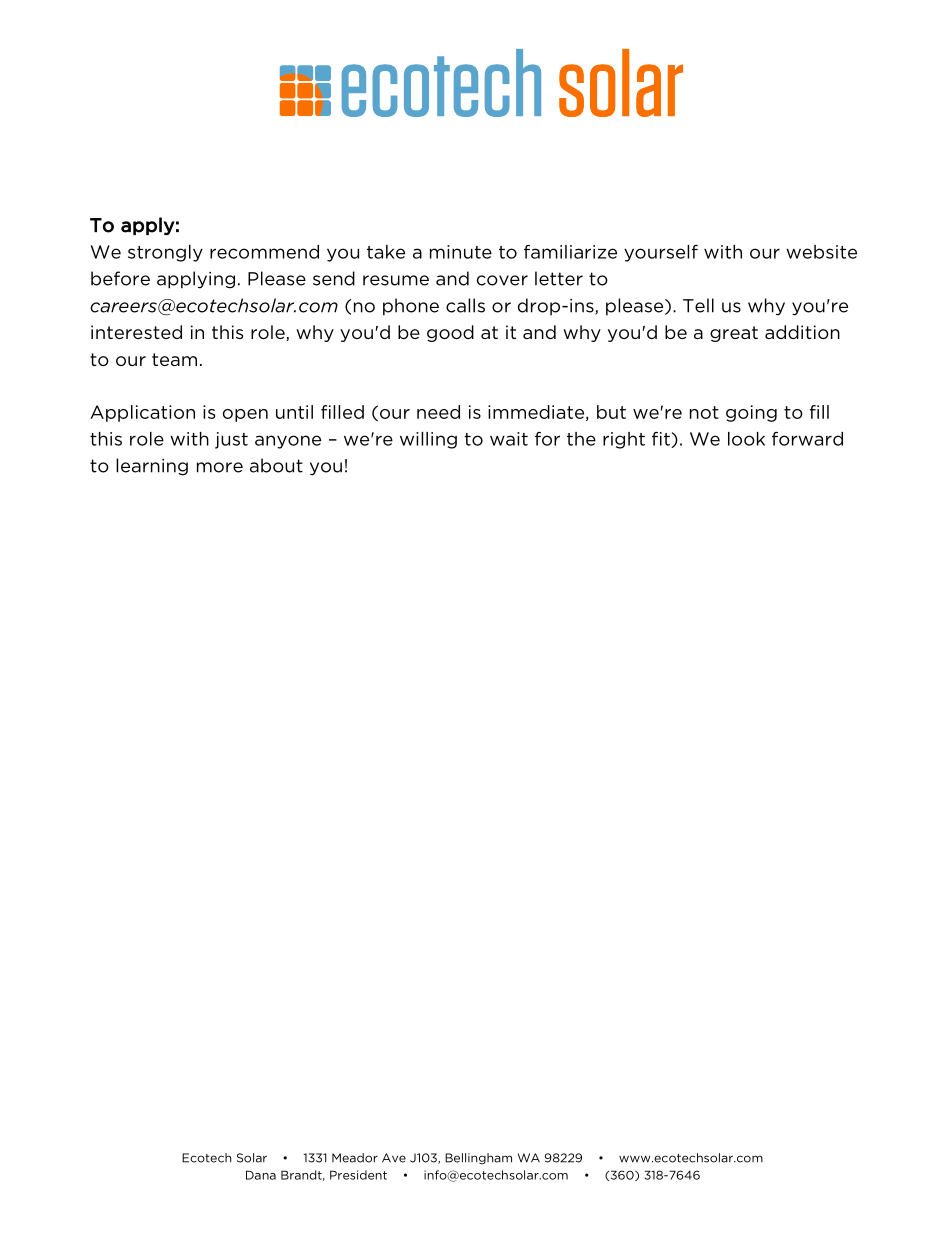 The image size is (952, 1233). What do you see at coordinates (502, 280) in the screenshot?
I see `cover` at bounding box center [502, 280].
